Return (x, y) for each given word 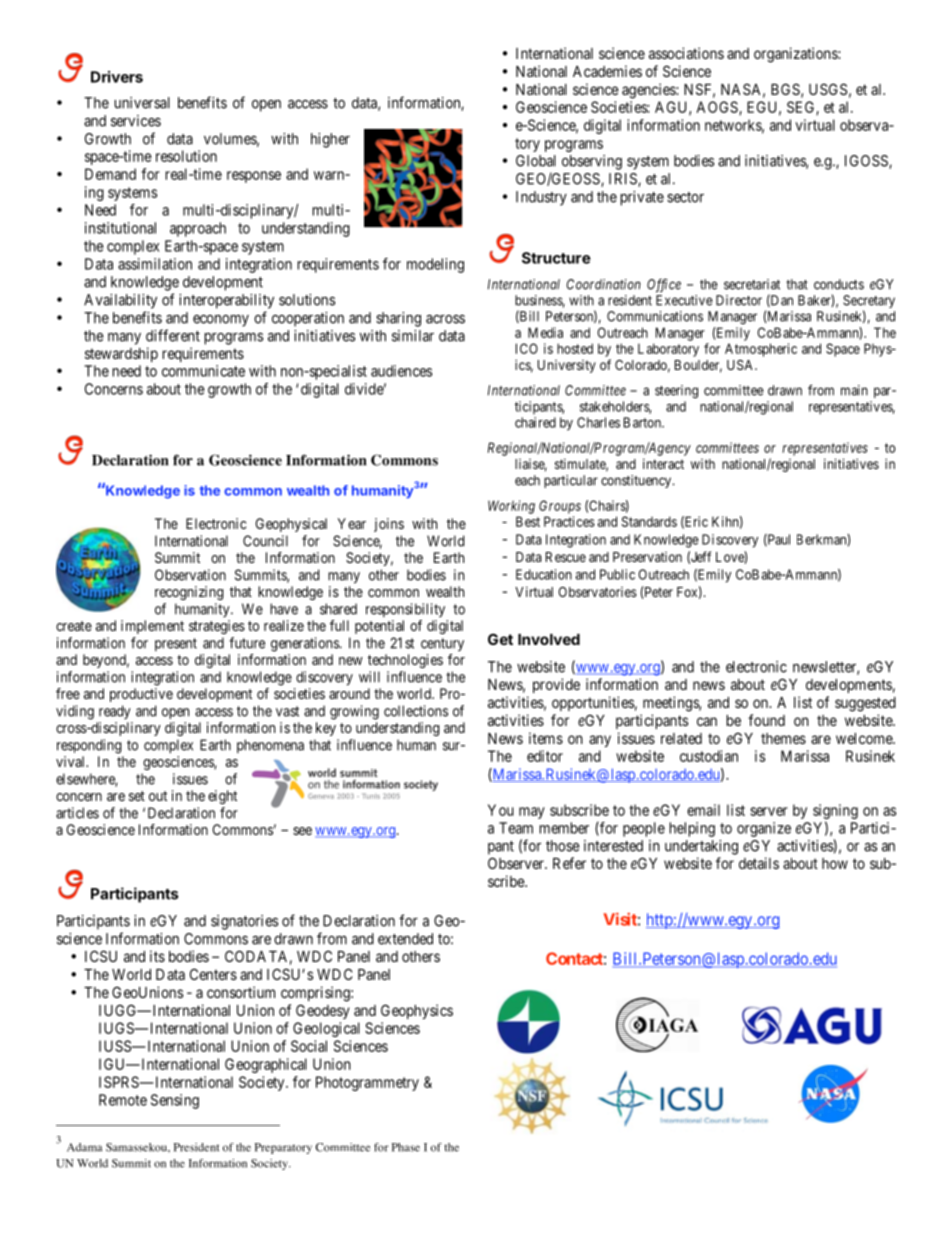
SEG (802, 108)
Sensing (175, 1101)
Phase (406, 1147)
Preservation (647, 557)
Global (536, 161)
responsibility (405, 610)
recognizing (189, 593)
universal (142, 103)
